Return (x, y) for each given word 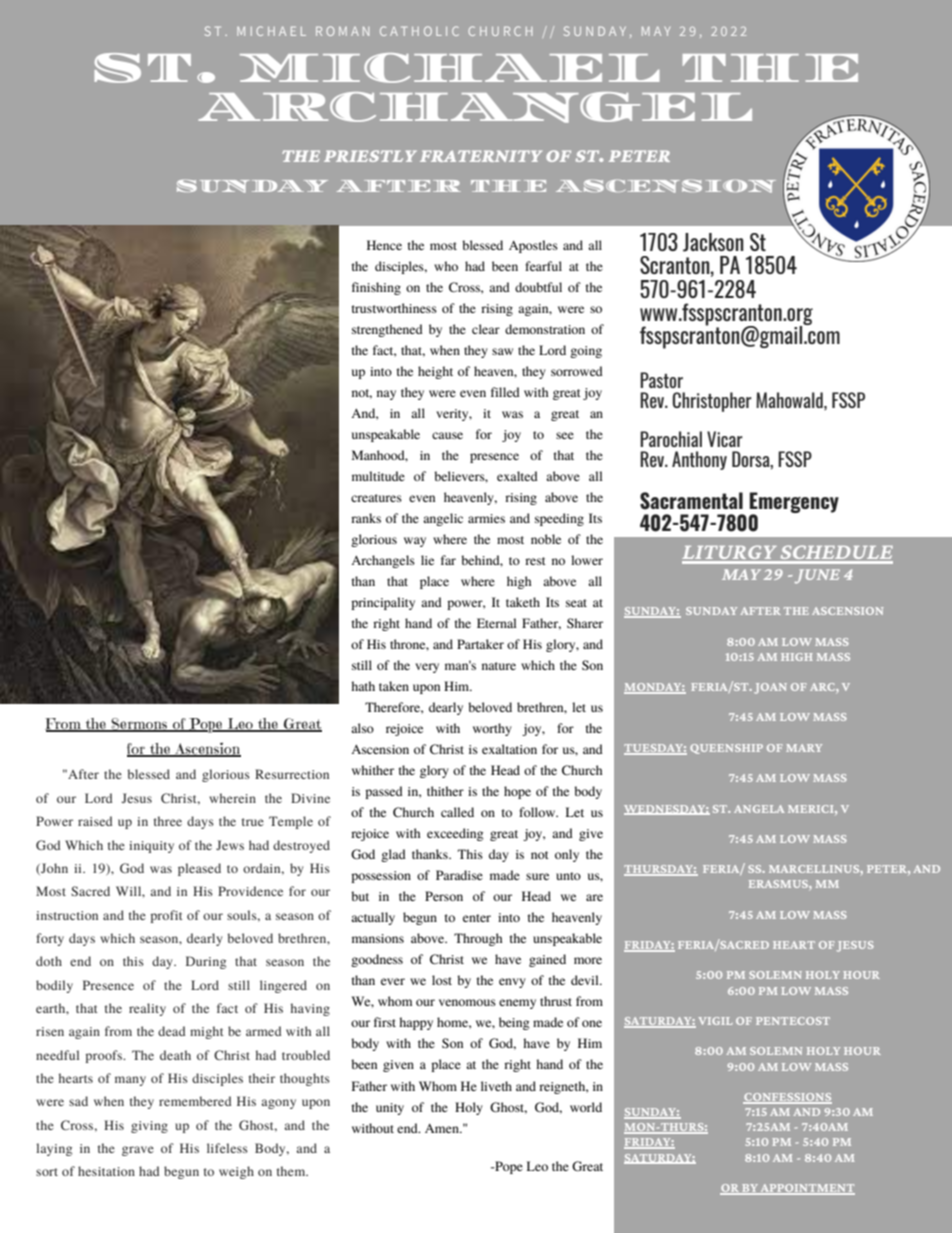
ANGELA (759, 809)
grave (138, 1151)
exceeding (455, 834)
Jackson (713, 242)
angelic (443, 519)
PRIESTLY (370, 156)
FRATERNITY (481, 156)
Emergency (794, 504)
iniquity (151, 847)
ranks (366, 518)
